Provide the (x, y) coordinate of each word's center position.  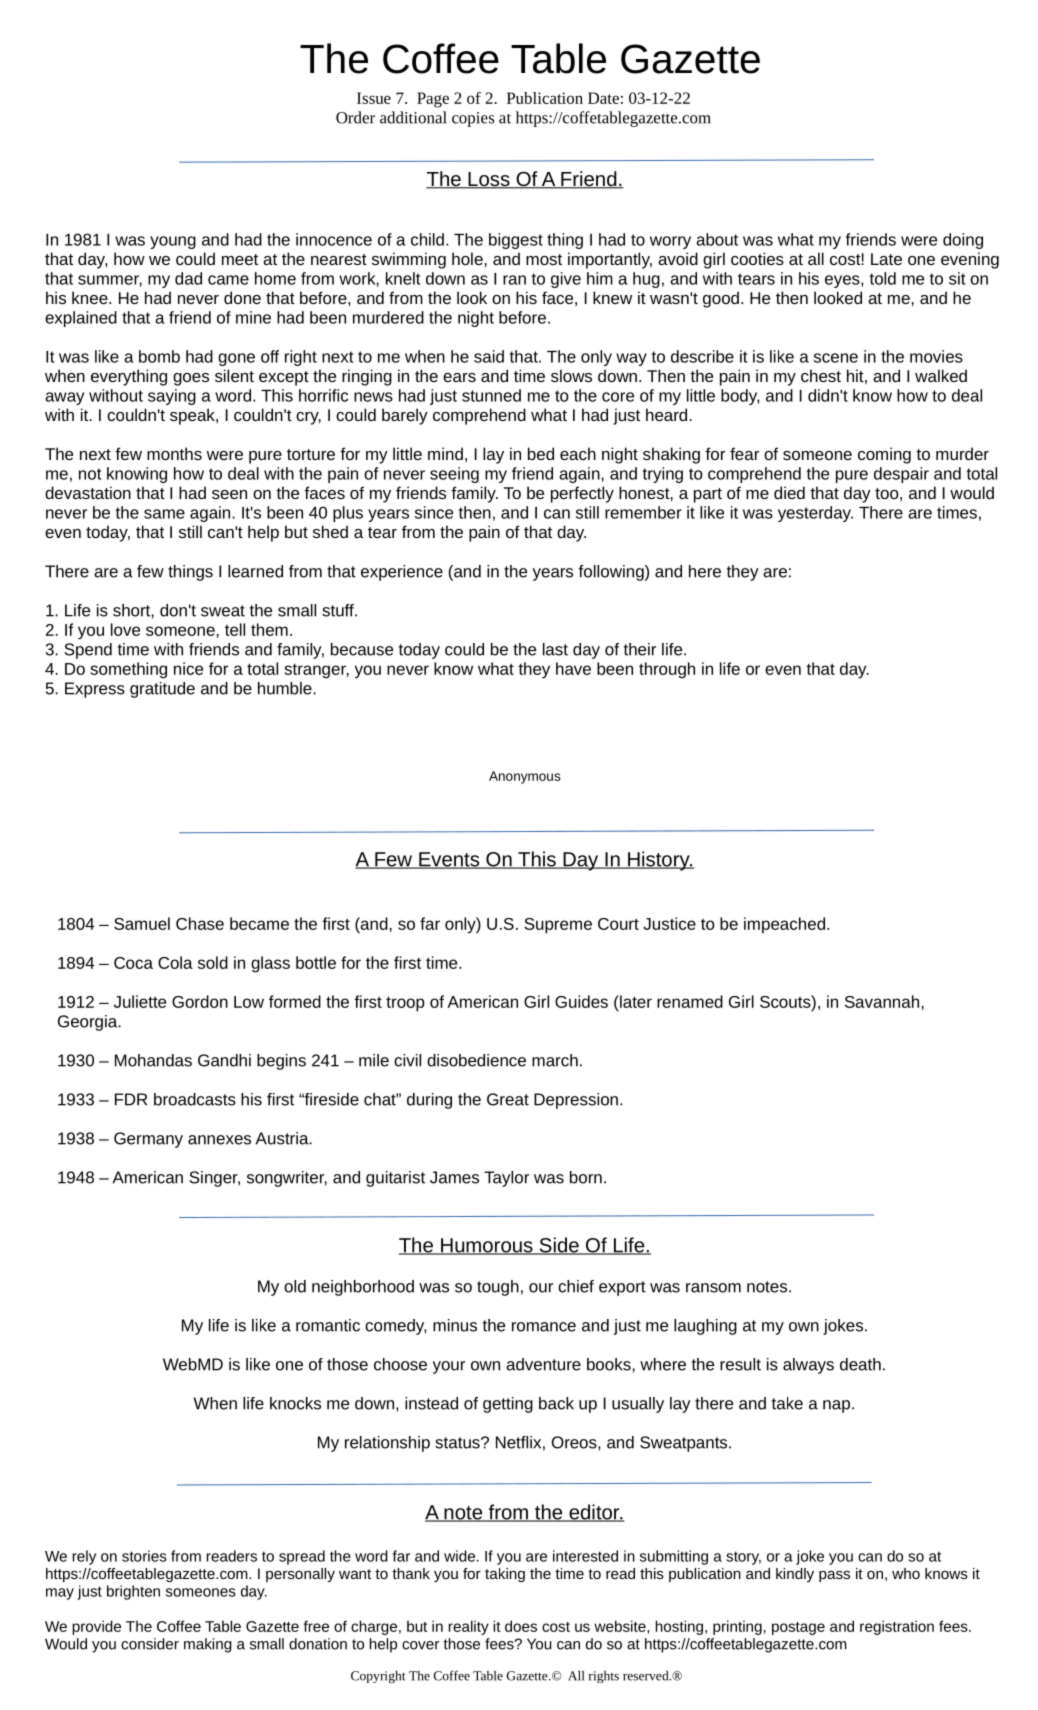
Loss (489, 180)
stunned (491, 395)
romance (544, 1327)
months (174, 453)
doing (963, 241)
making (208, 1645)
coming (884, 455)
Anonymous (525, 777)
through (667, 670)
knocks (295, 1403)
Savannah (882, 1001)
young (173, 242)
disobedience (476, 1060)
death (860, 1364)
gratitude (162, 690)
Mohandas (153, 1060)
